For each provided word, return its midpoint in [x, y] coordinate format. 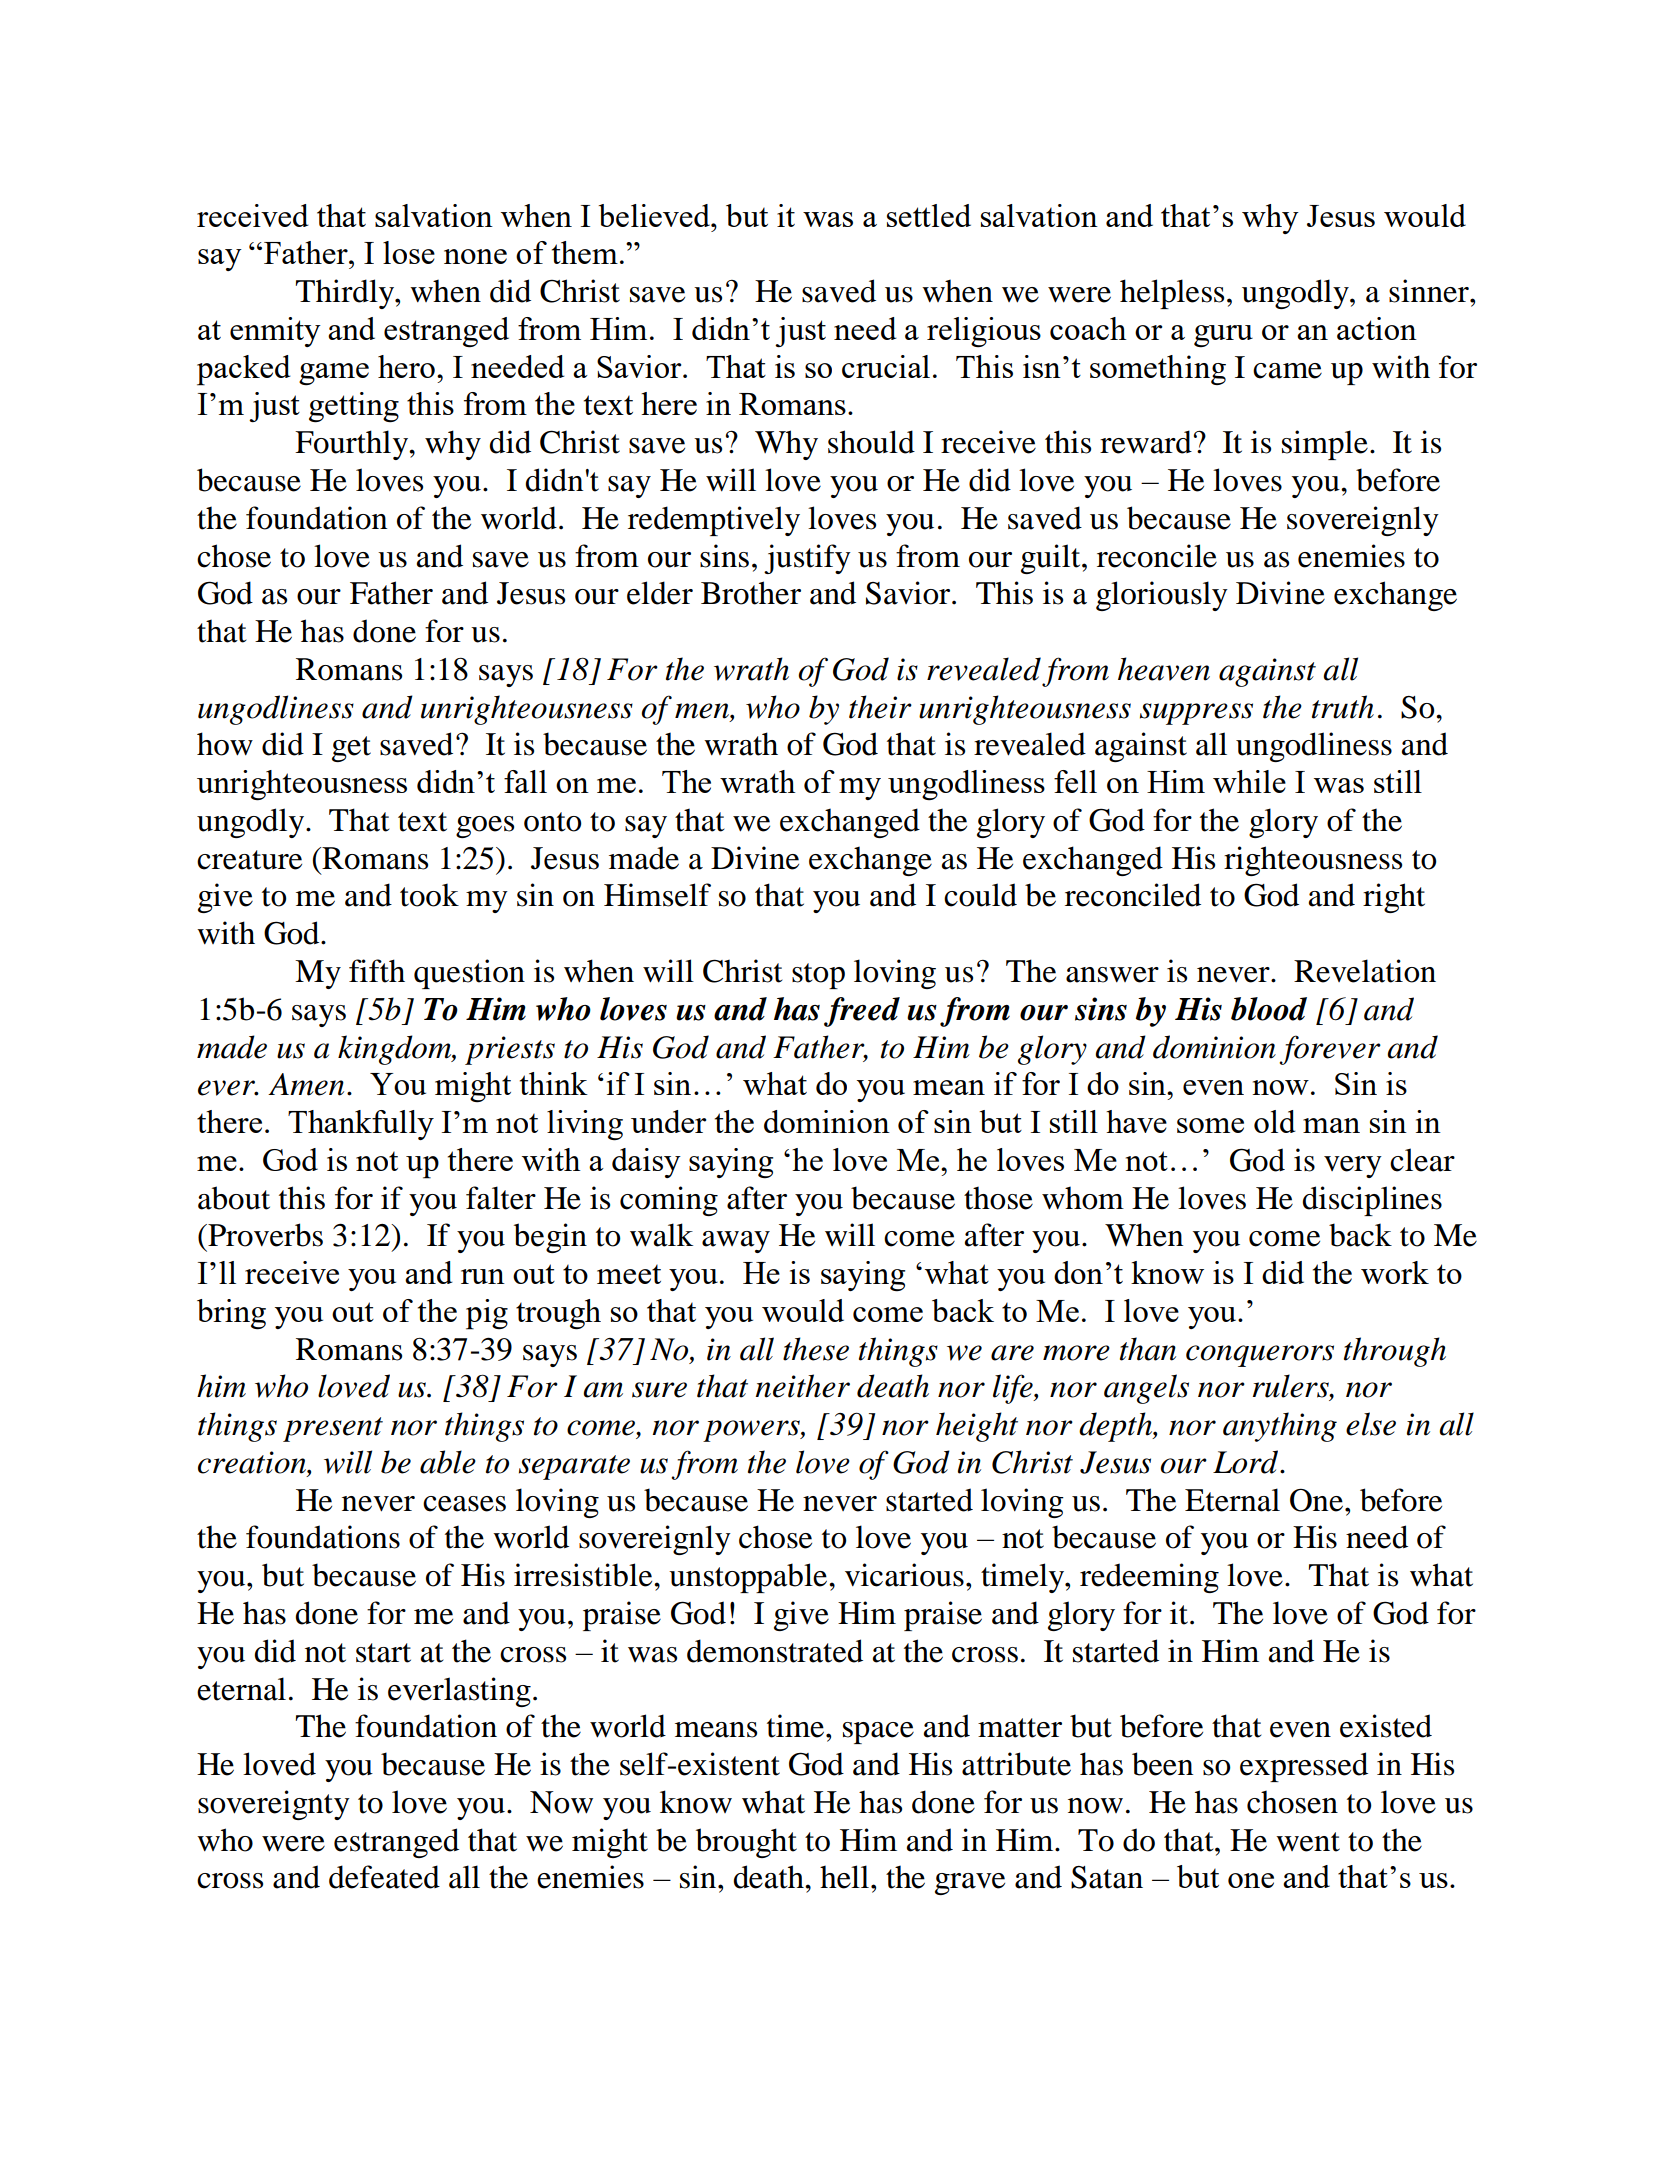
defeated [384, 1877]
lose [409, 252]
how [225, 744]
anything [1280, 1427]
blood [1269, 1009]
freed [862, 1012]
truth [1343, 707]
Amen [306, 1084]
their [880, 707]
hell [844, 1877]
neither [802, 1386]
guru [1223, 336]
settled [929, 215]
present [333, 1429]
